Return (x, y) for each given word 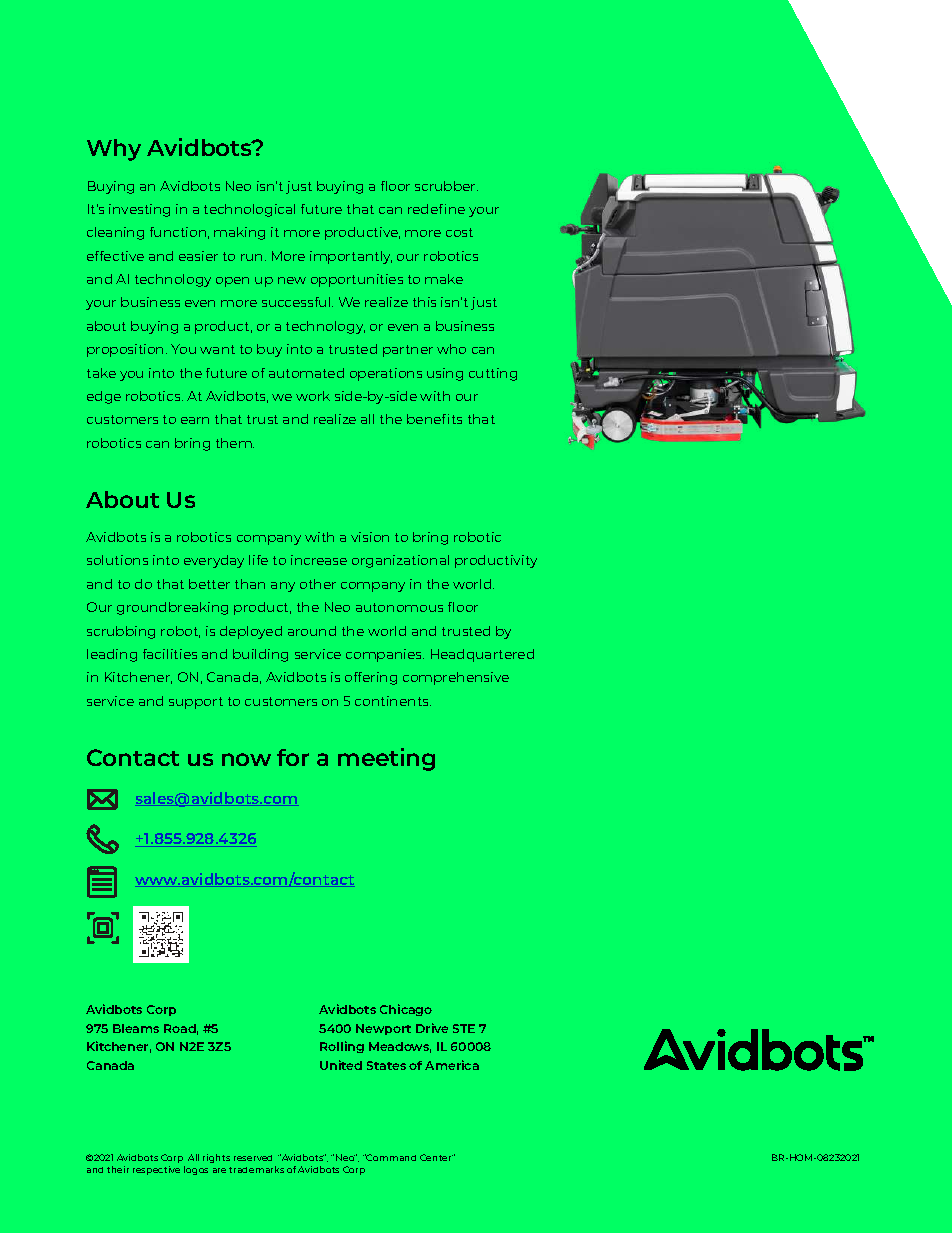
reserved (253, 1158)
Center (436, 1157)
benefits (434, 419)
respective (156, 1170)
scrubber (446, 186)
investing (139, 210)
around (312, 631)
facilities (170, 654)
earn (195, 420)
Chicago (406, 1010)
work (313, 396)
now (246, 759)
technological (249, 210)
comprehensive (456, 678)
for (293, 757)
